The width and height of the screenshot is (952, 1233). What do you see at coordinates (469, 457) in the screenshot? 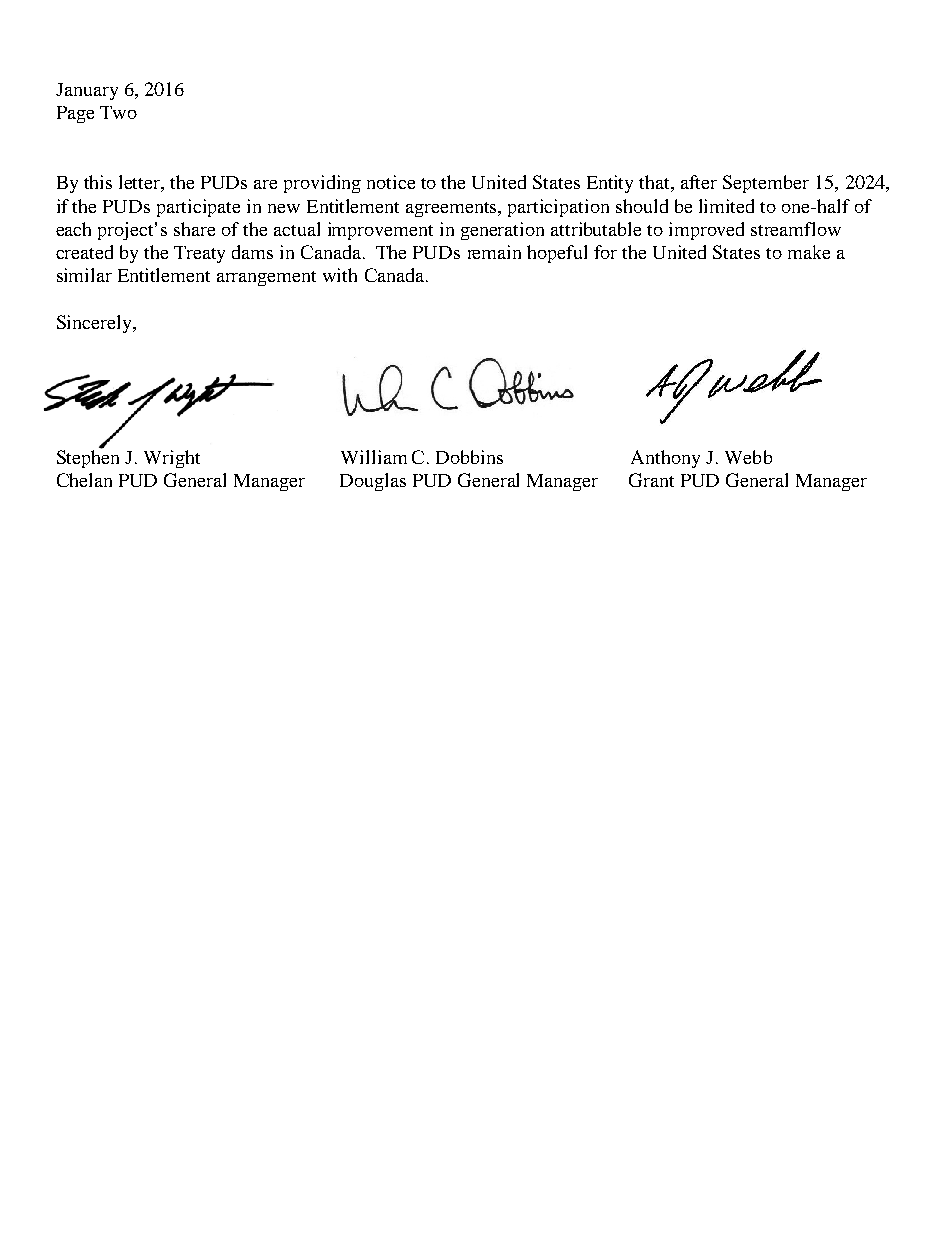
I see `Dobbins` at bounding box center [469, 457].
